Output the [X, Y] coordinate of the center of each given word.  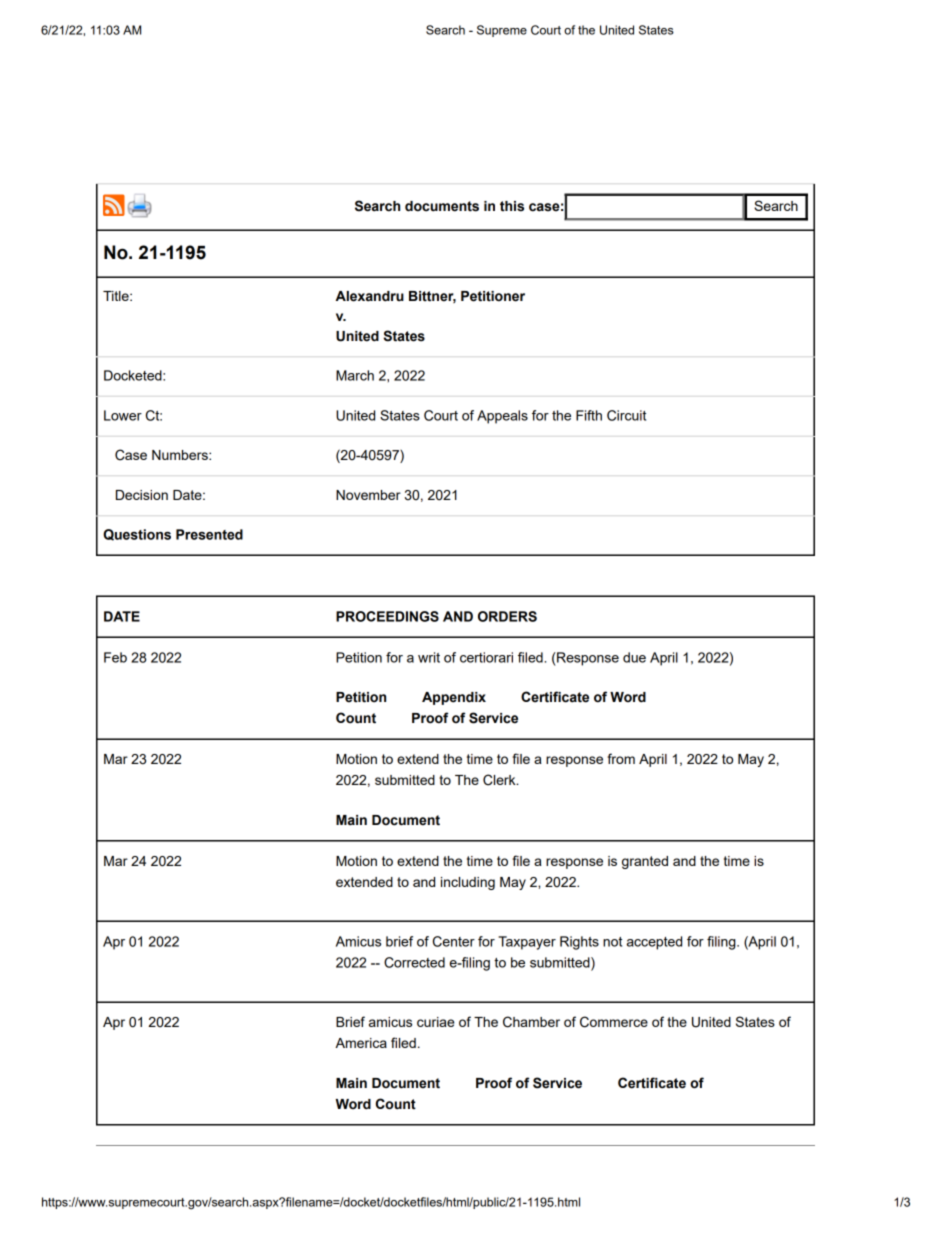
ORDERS [507, 616]
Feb [115, 657]
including [468, 883]
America [361, 1043]
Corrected [414, 962]
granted [645, 862]
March [355, 375]
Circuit [626, 415]
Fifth [589, 415]
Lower [123, 415]
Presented [209, 534]
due [634, 657]
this [512, 206]
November [368, 495]
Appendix [454, 698]
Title [117, 296]
